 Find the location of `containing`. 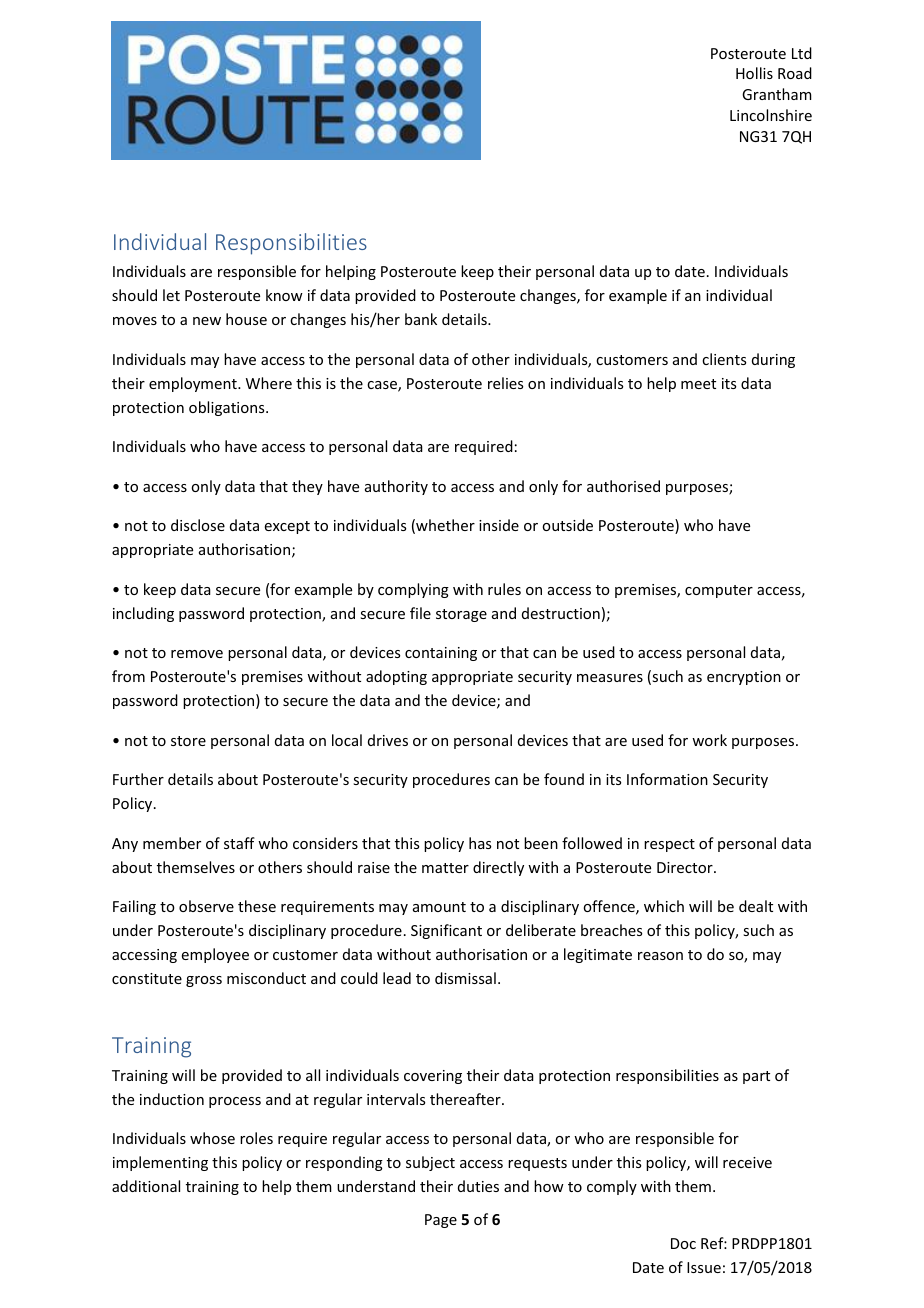

containing is located at coordinates (441, 654).
